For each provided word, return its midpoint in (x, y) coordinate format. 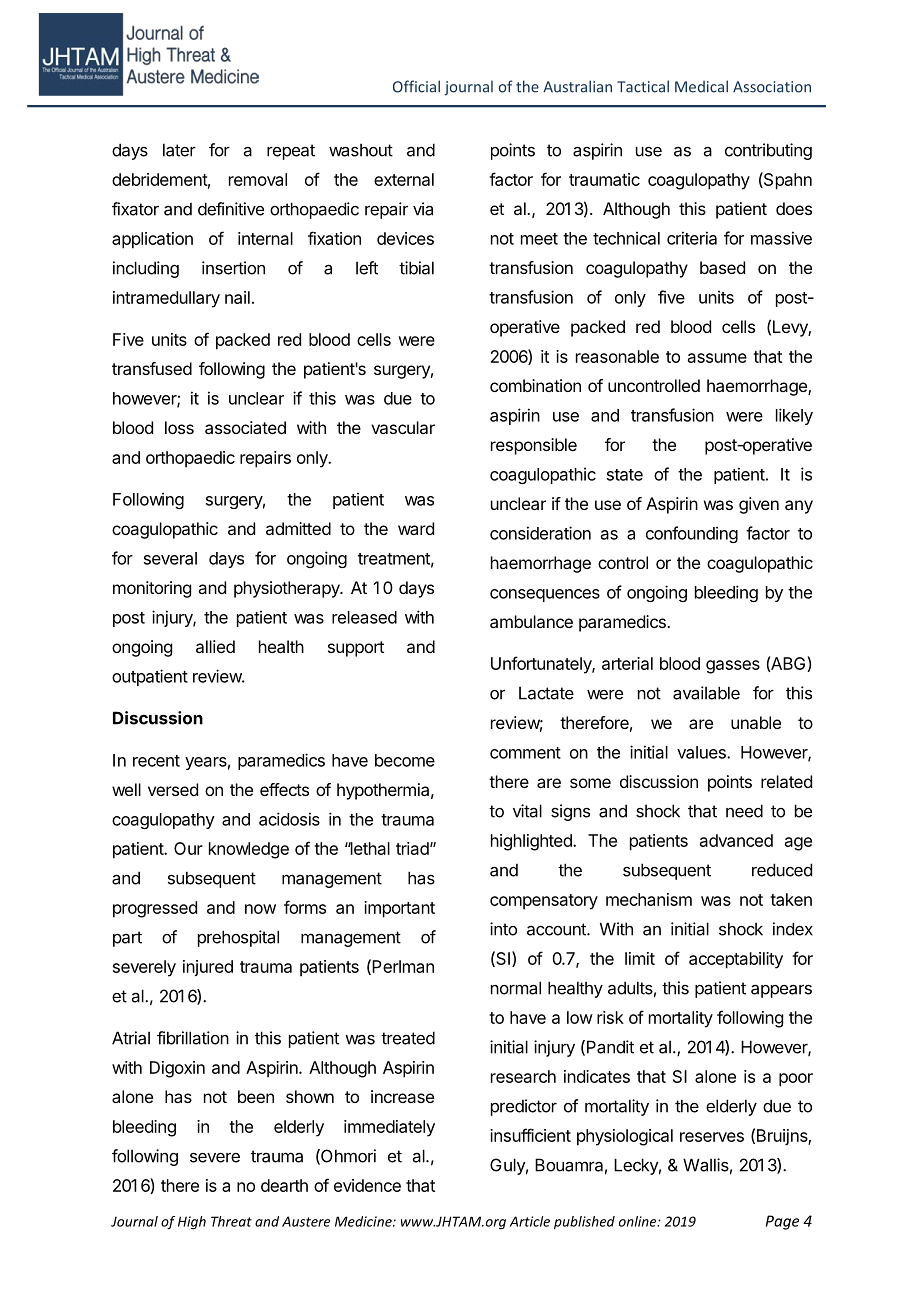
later (179, 150)
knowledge (249, 850)
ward (416, 528)
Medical (701, 86)
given (759, 505)
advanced (736, 840)
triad (412, 848)
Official (416, 86)
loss (179, 427)
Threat (231, 1221)
